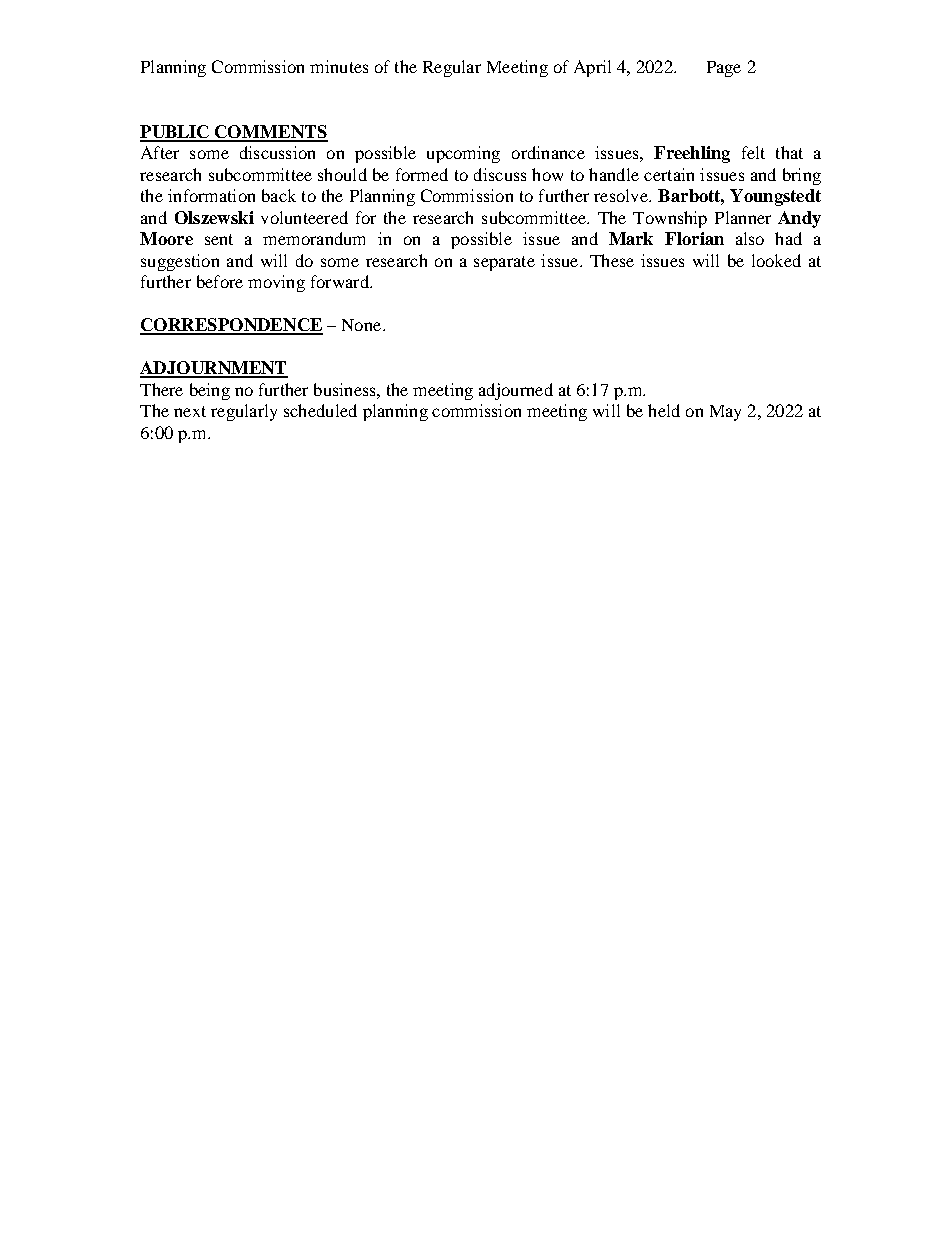  I want to click on May, so click(725, 413).
